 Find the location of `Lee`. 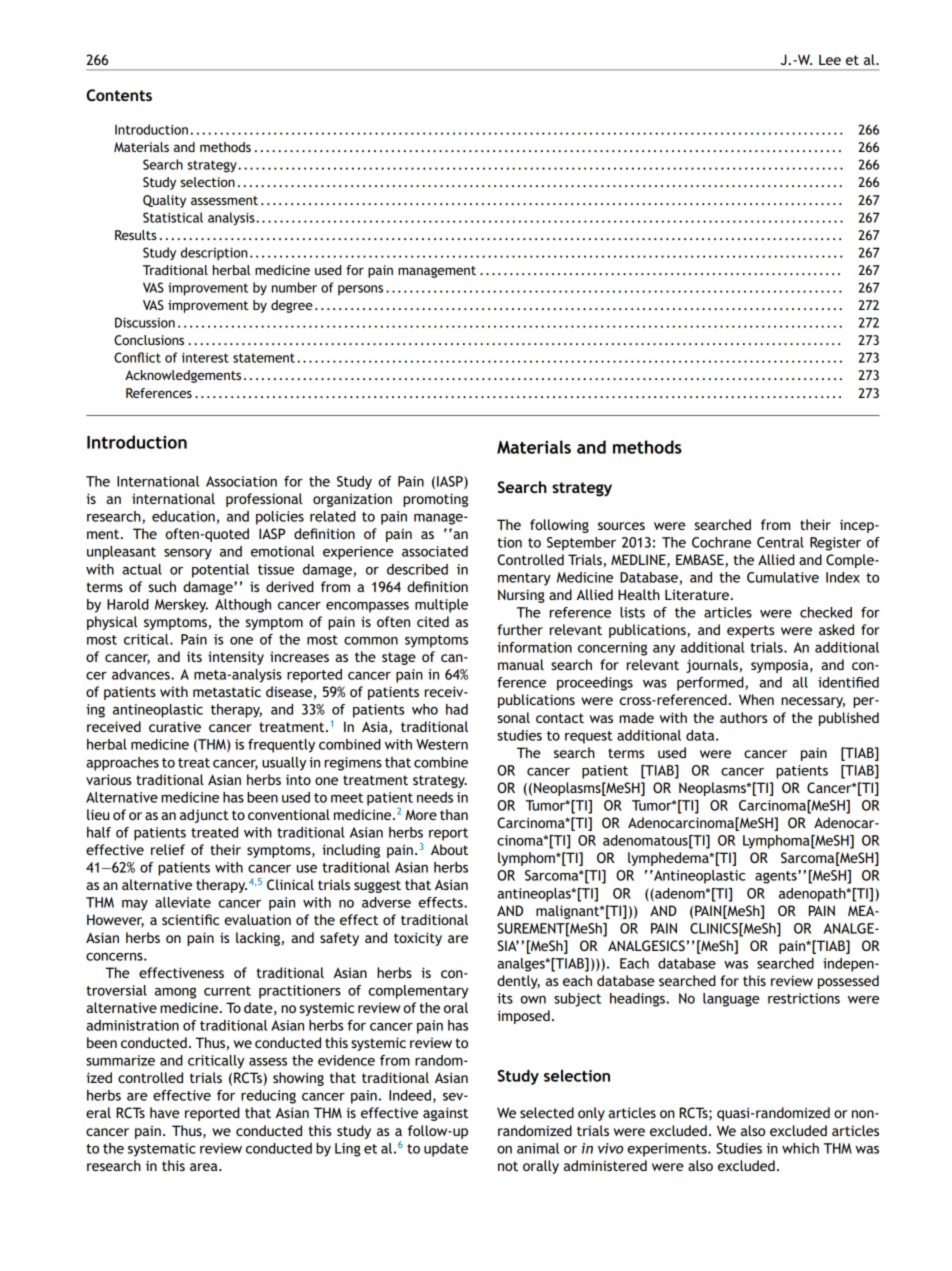

Lee is located at coordinates (830, 59).
